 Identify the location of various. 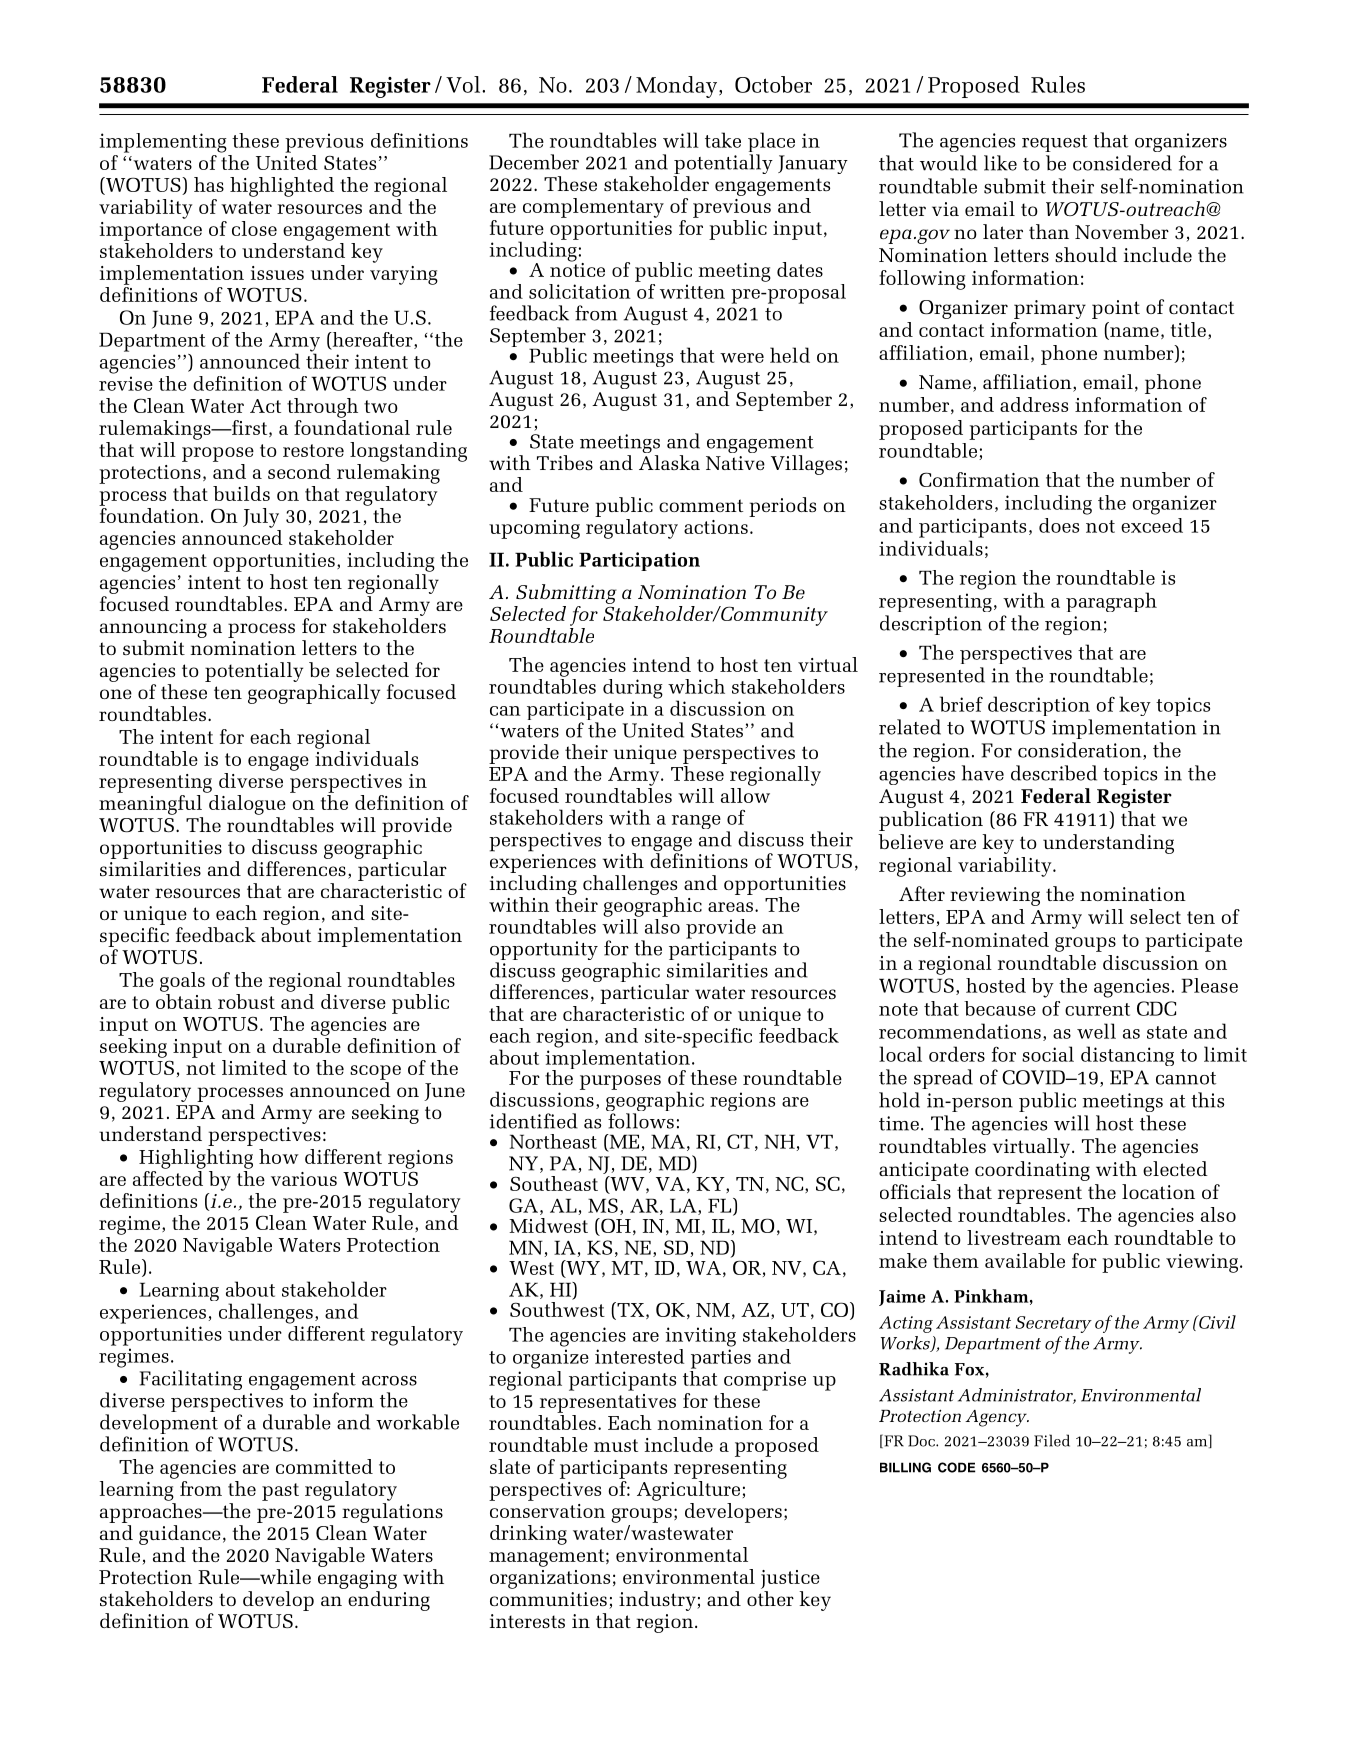
(304, 1179).
